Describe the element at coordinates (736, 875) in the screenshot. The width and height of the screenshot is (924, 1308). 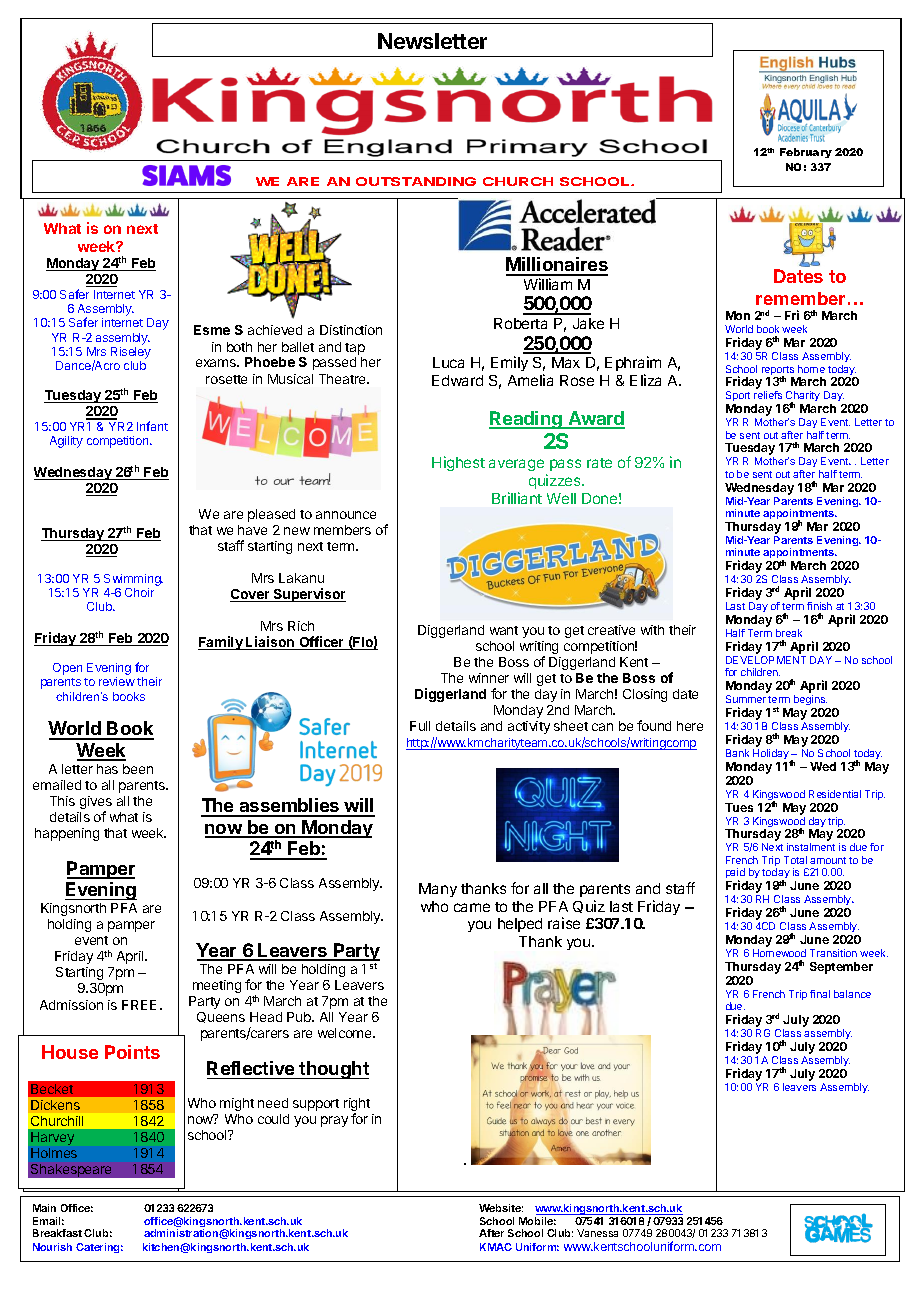
I see `paid` at that location.
